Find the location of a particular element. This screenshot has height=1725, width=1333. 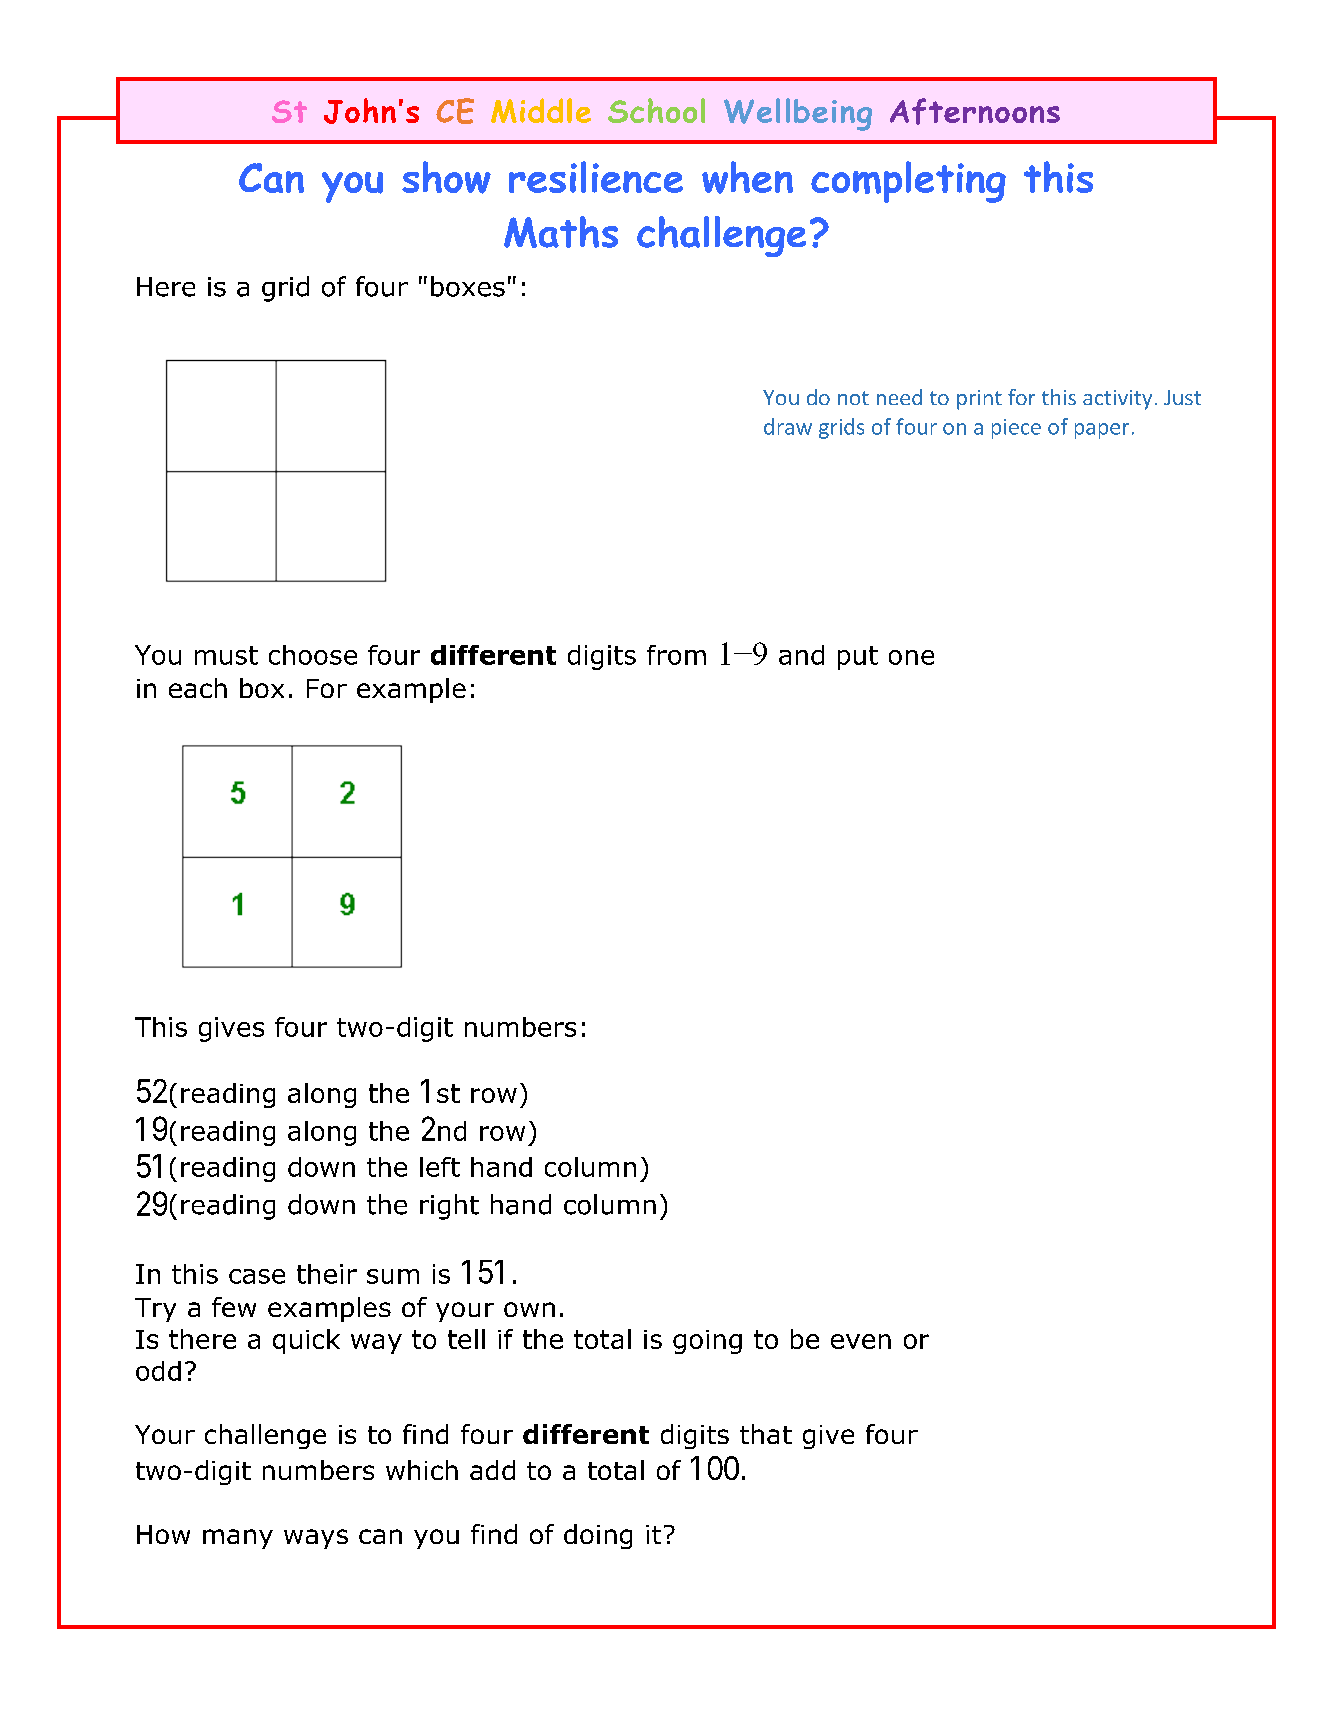

show is located at coordinates (446, 177).
